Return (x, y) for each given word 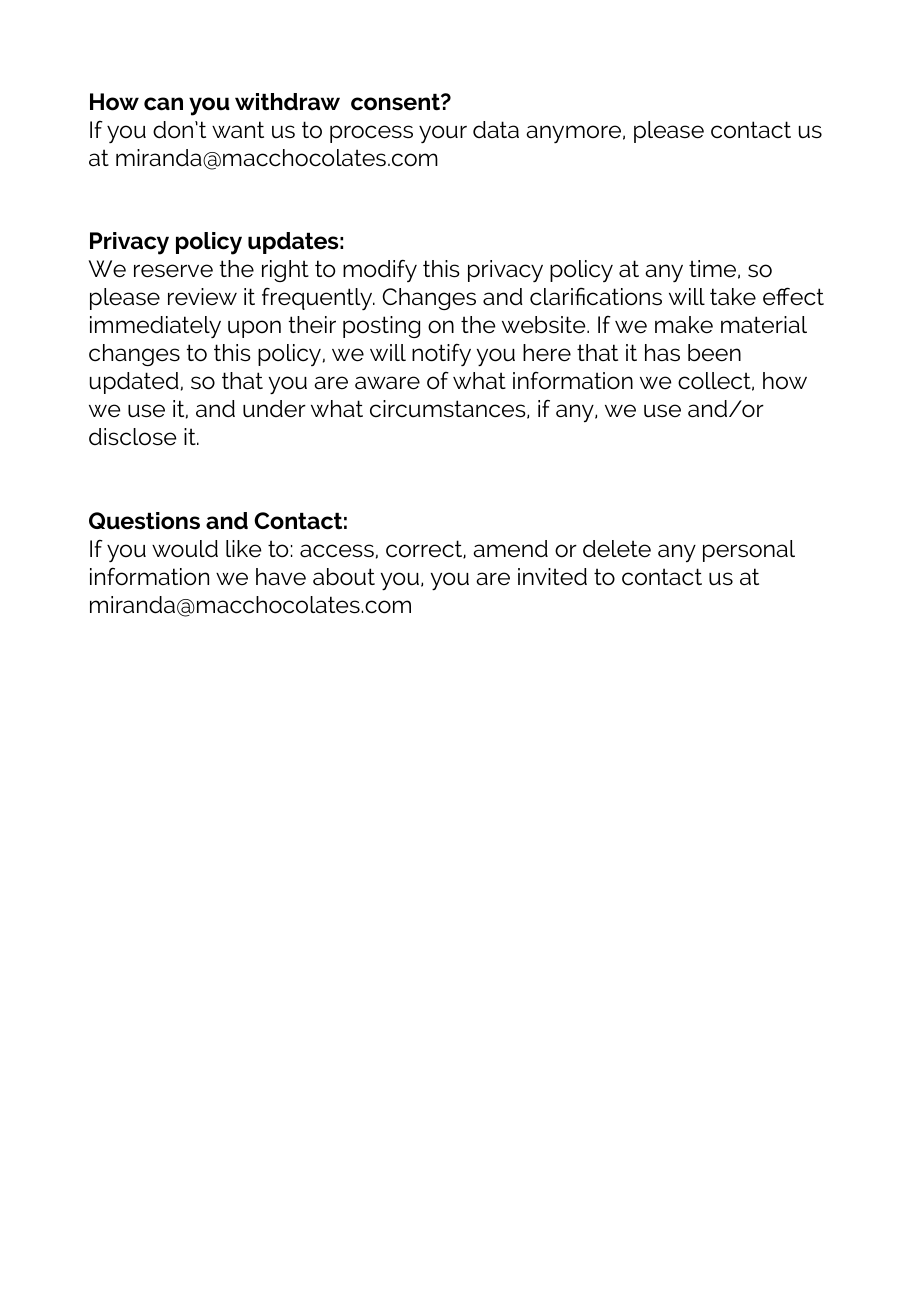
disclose (133, 437)
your (443, 134)
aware (387, 383)
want (238, 130)
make (684, 325)
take (733, 297)
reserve (173, 271)
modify (380, 270)
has (662, 353)
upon (254, 329)
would (185, 549)
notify (441, 355)
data (496, 130)
